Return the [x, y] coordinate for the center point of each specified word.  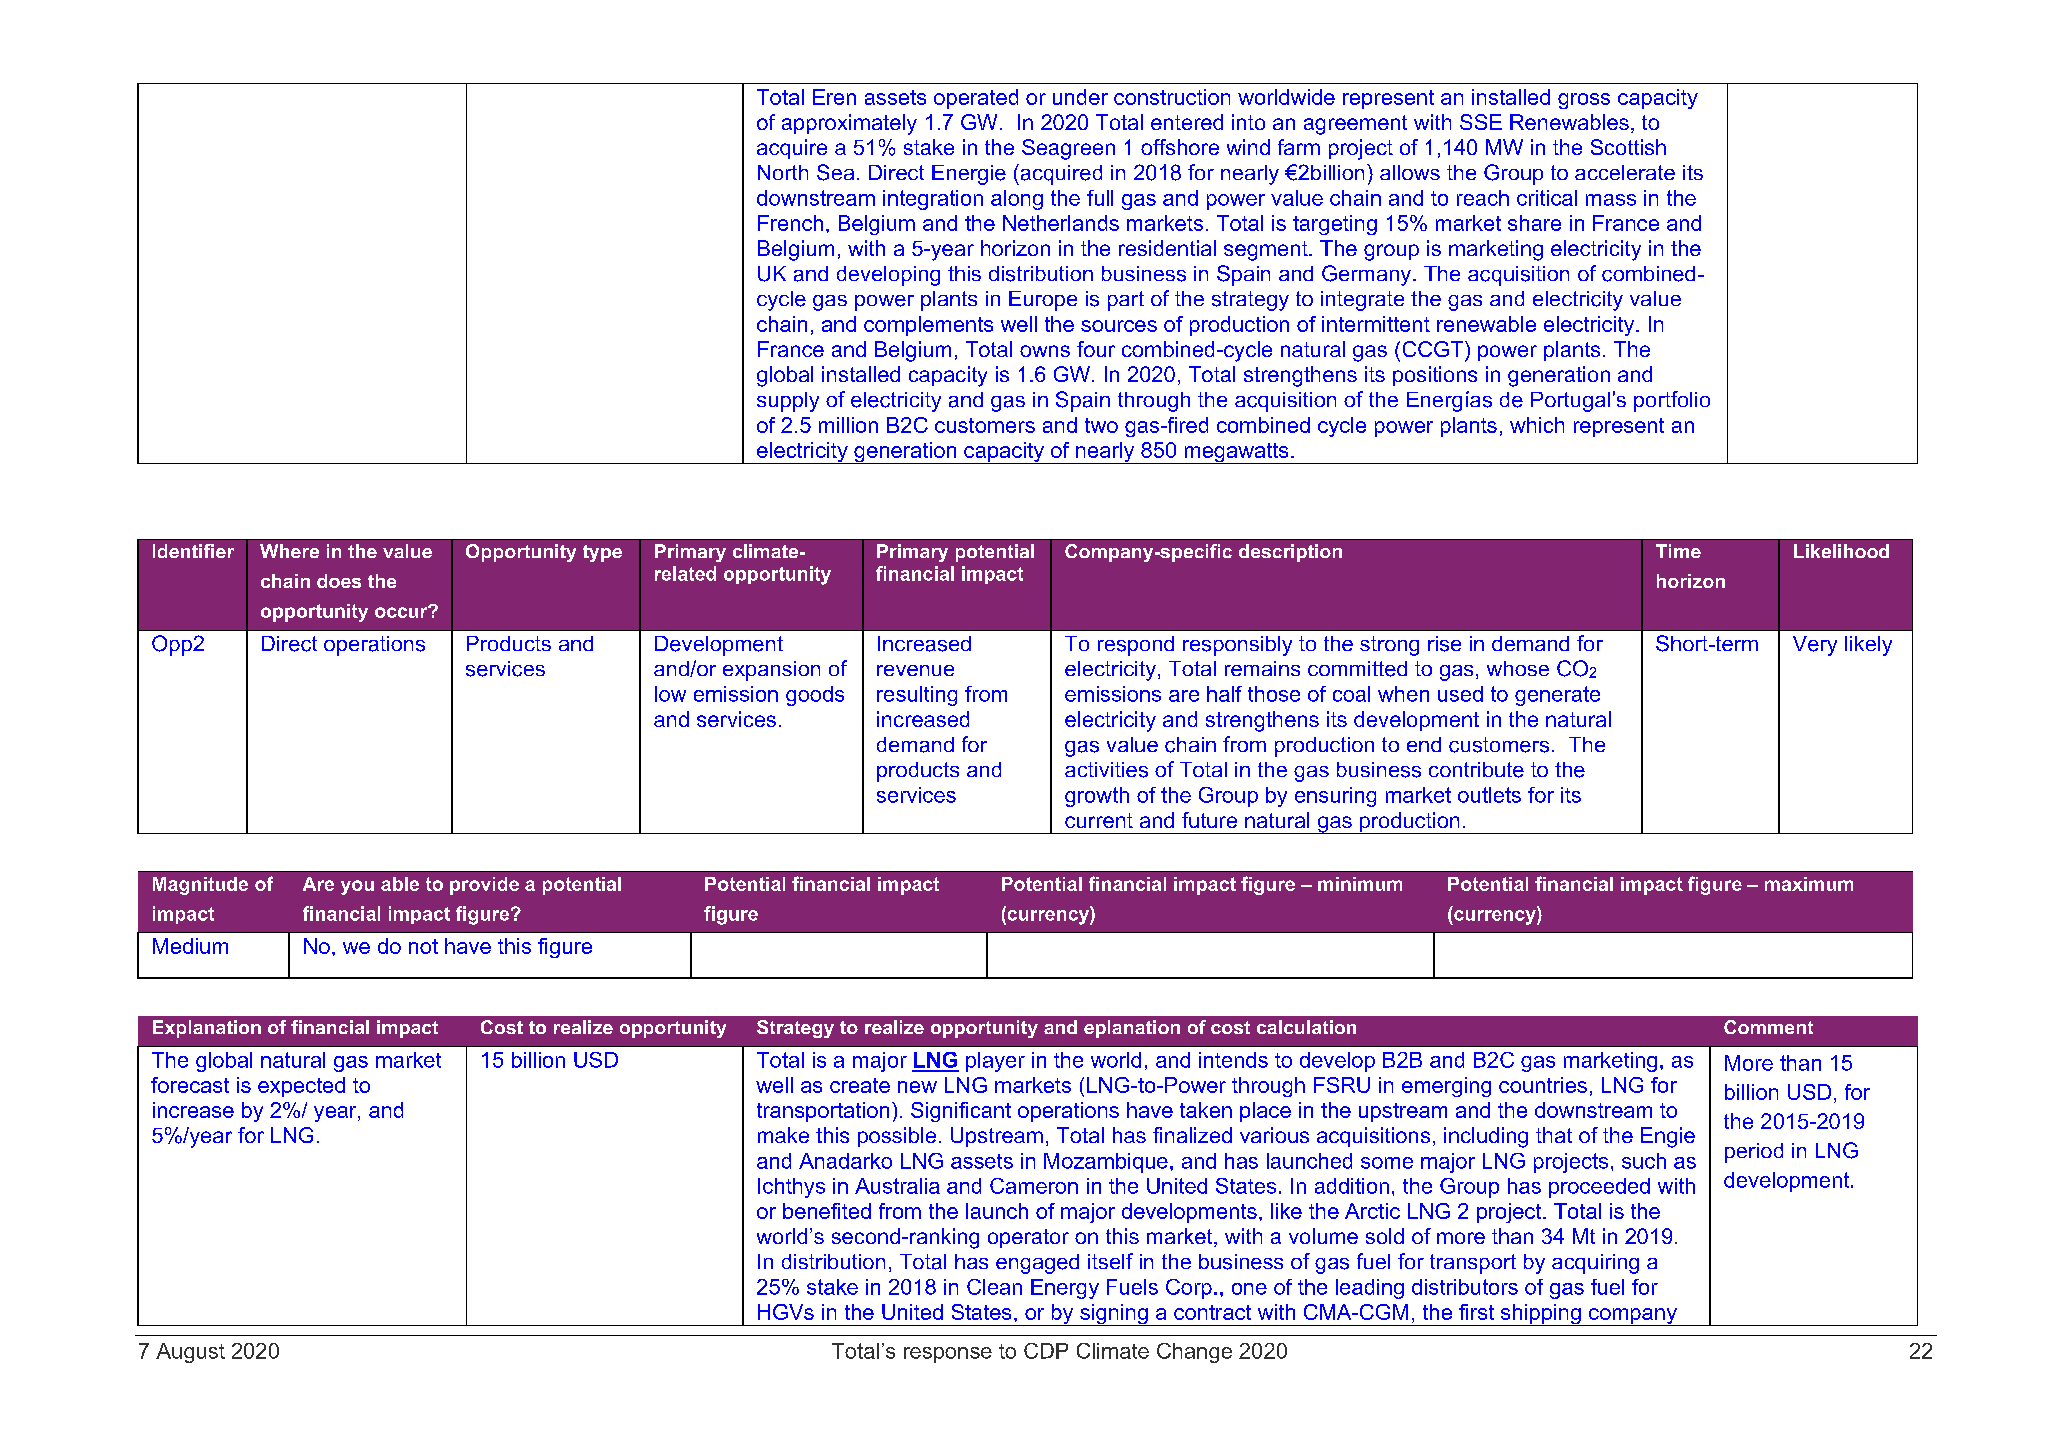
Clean [994, 1287]
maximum [1809, 884]
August [190, 1353]
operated [976, 99]
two [1101, 425]
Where [289, 551]
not [423, 946]
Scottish [1628, 147]
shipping [1541, 1315]
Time [1678, 551]
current [1099, 820]
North [783, 172]
